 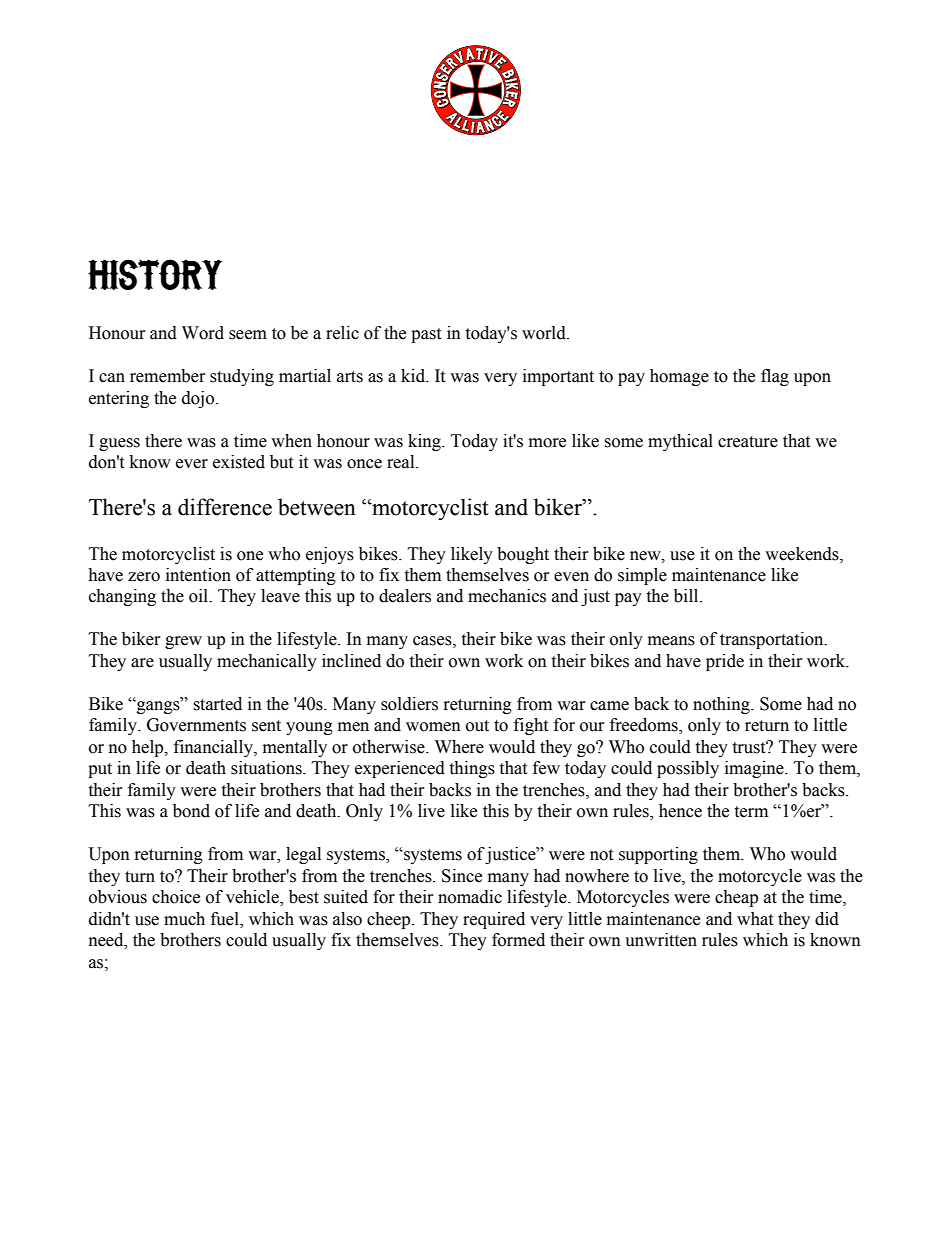 What do you see at coordinates (426, 335) in the screenshot?
I see `past` at bounding box center [426, 335].
